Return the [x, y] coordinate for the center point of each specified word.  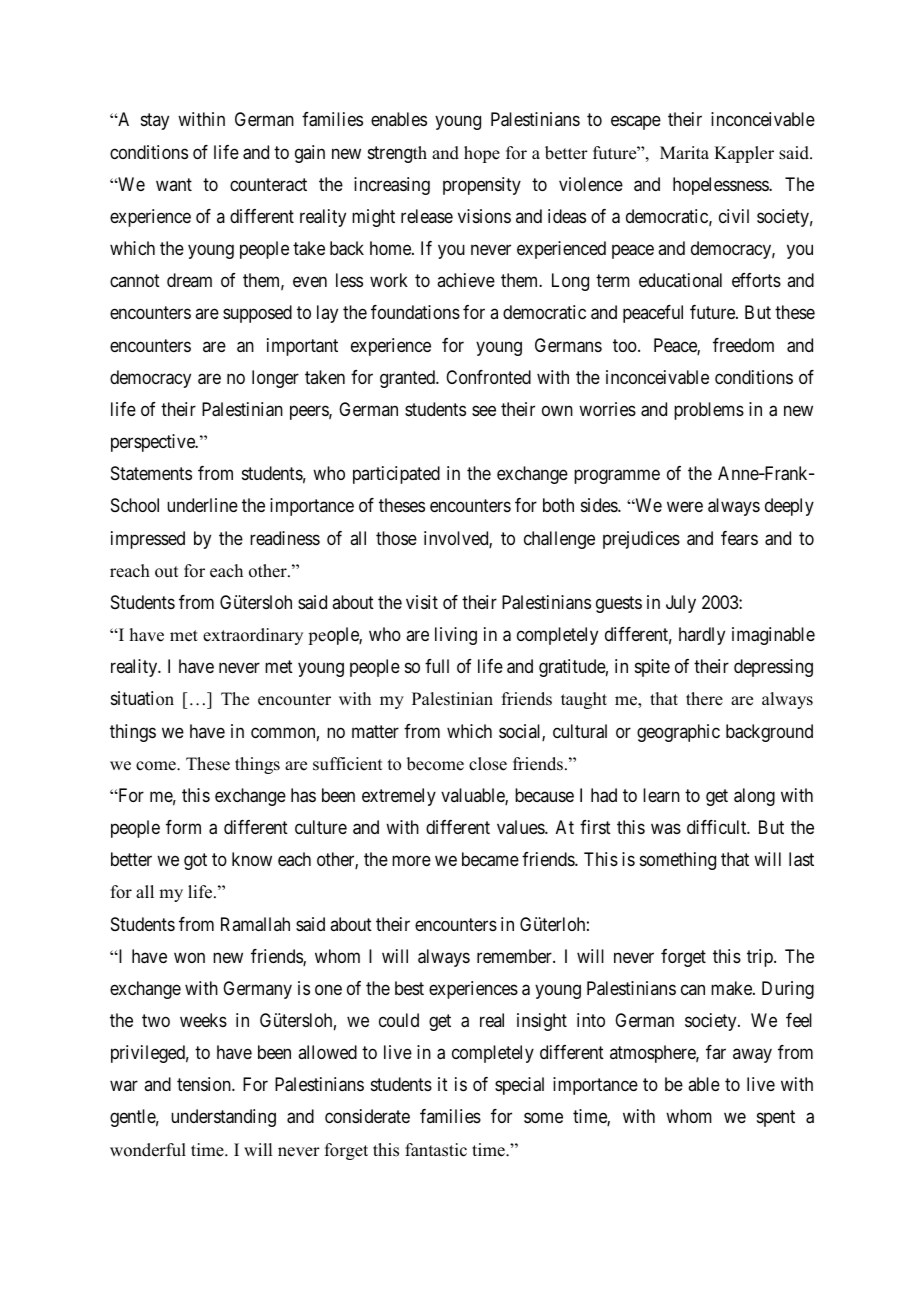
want [174, 184]
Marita [684, 152]
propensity [482, 186]
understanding [223, 1118]
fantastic [436, 1150]
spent [776, 1119]
